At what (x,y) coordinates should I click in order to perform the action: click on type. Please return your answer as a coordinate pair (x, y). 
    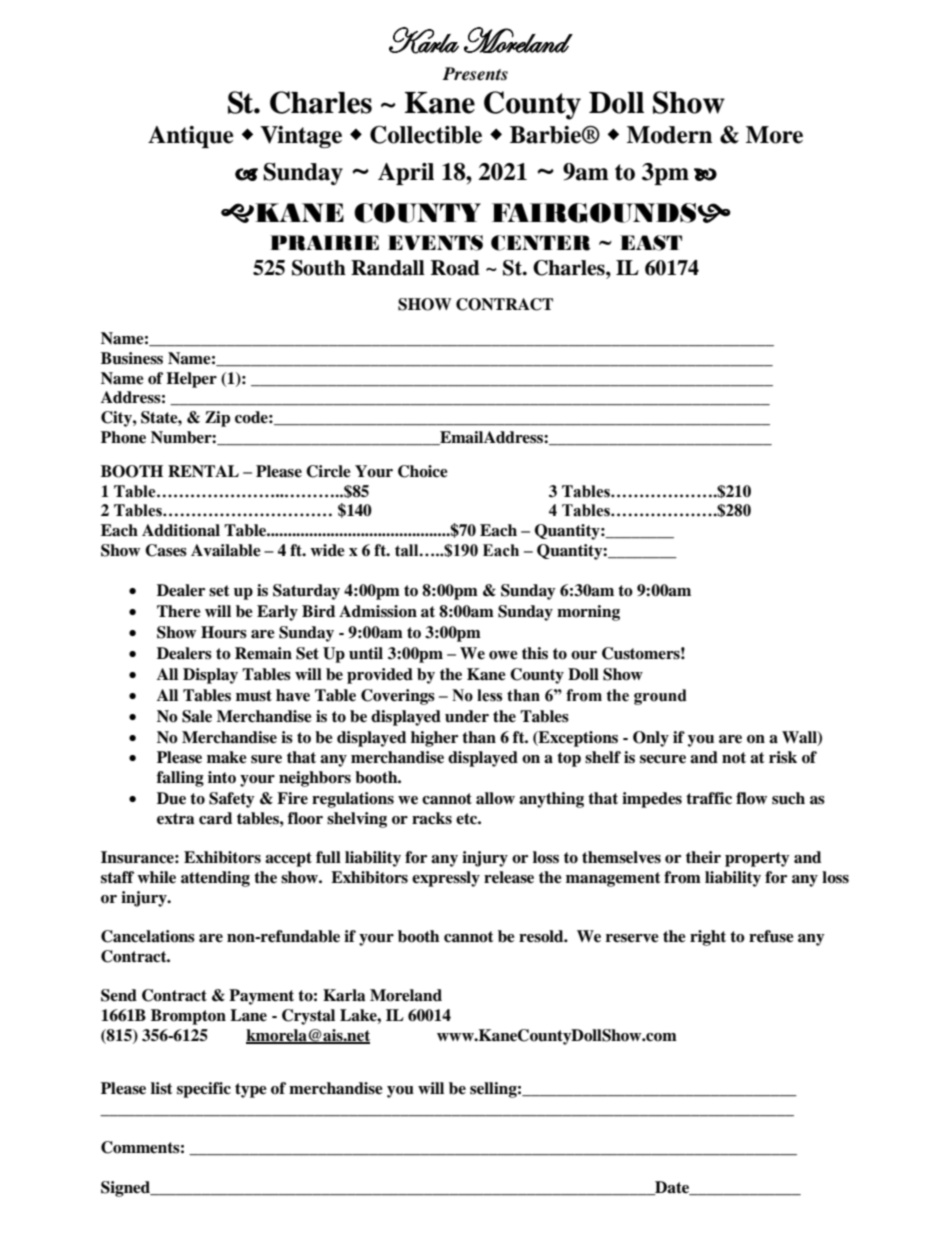
    Looking at the image, I should click on (251, 1090).
